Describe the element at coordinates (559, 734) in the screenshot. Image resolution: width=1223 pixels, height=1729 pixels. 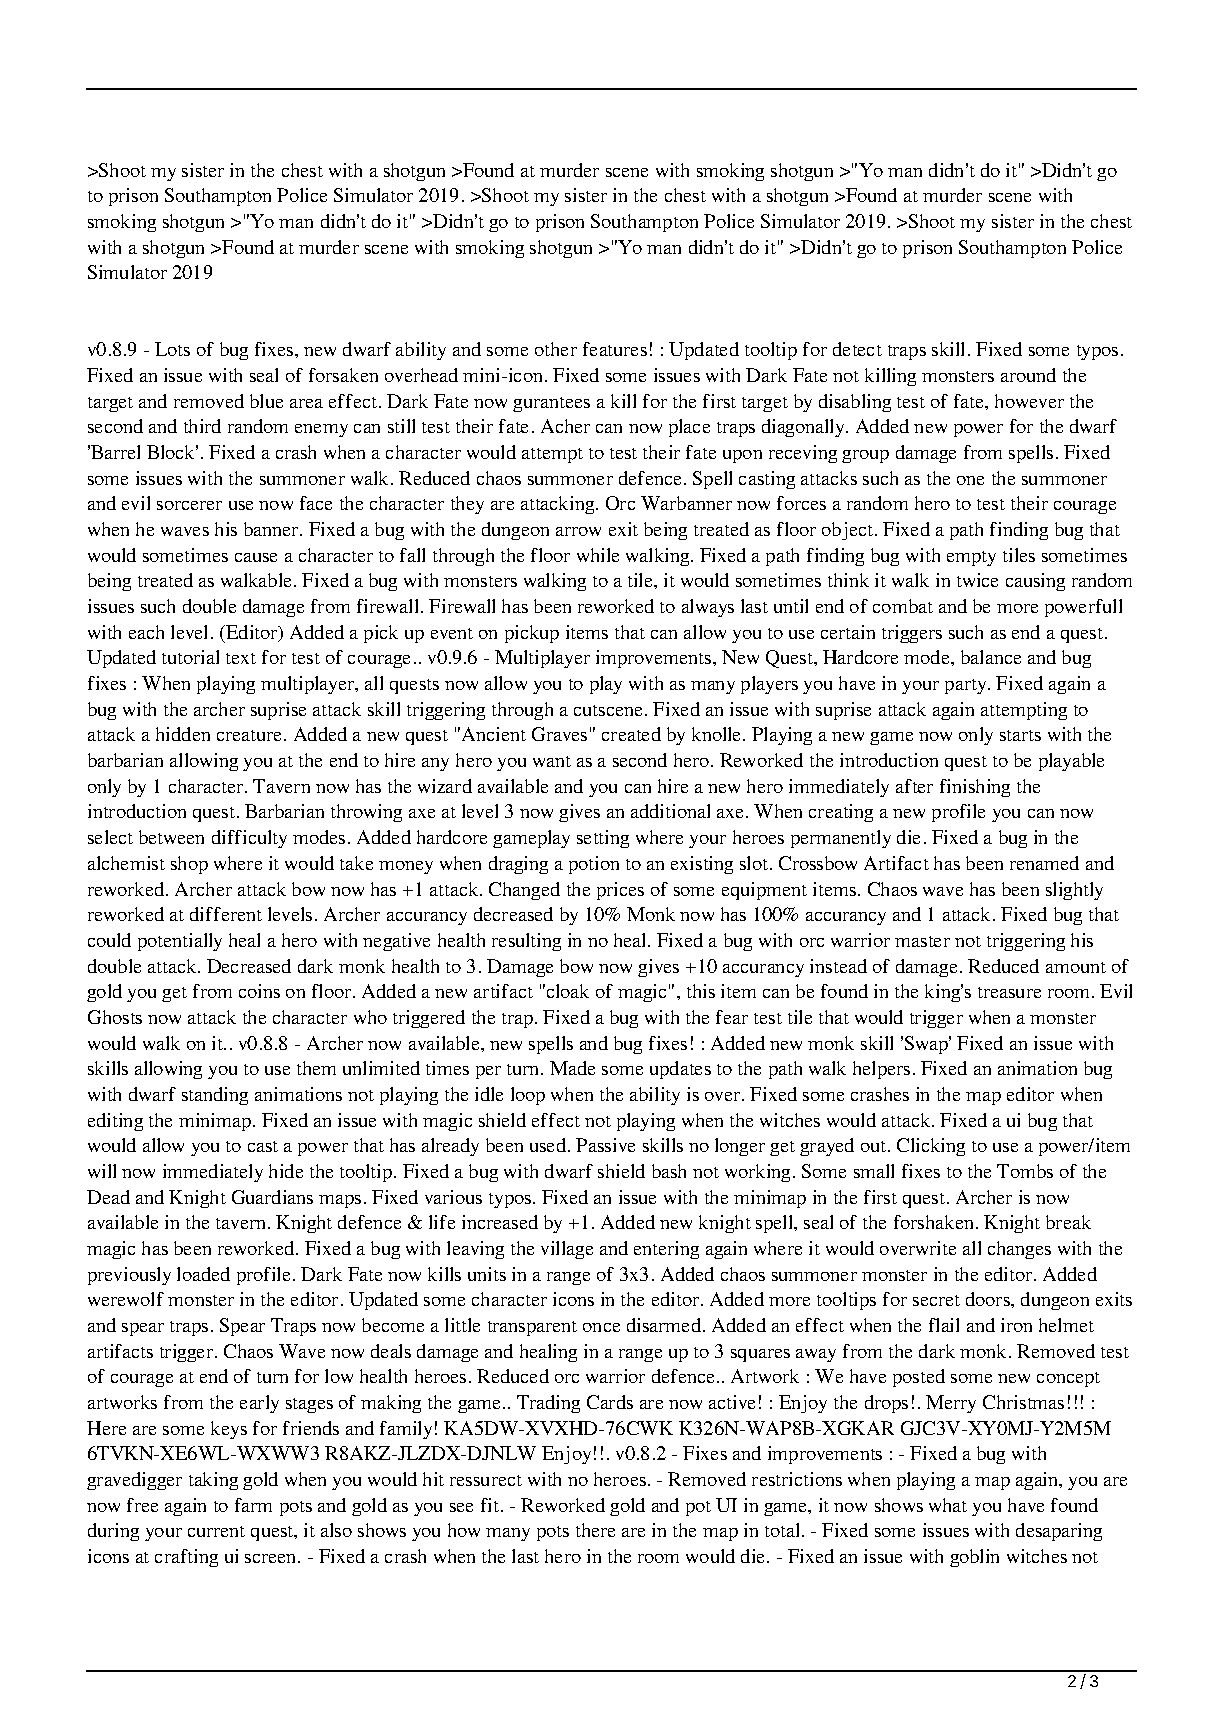
I see `Graves` at that location.
